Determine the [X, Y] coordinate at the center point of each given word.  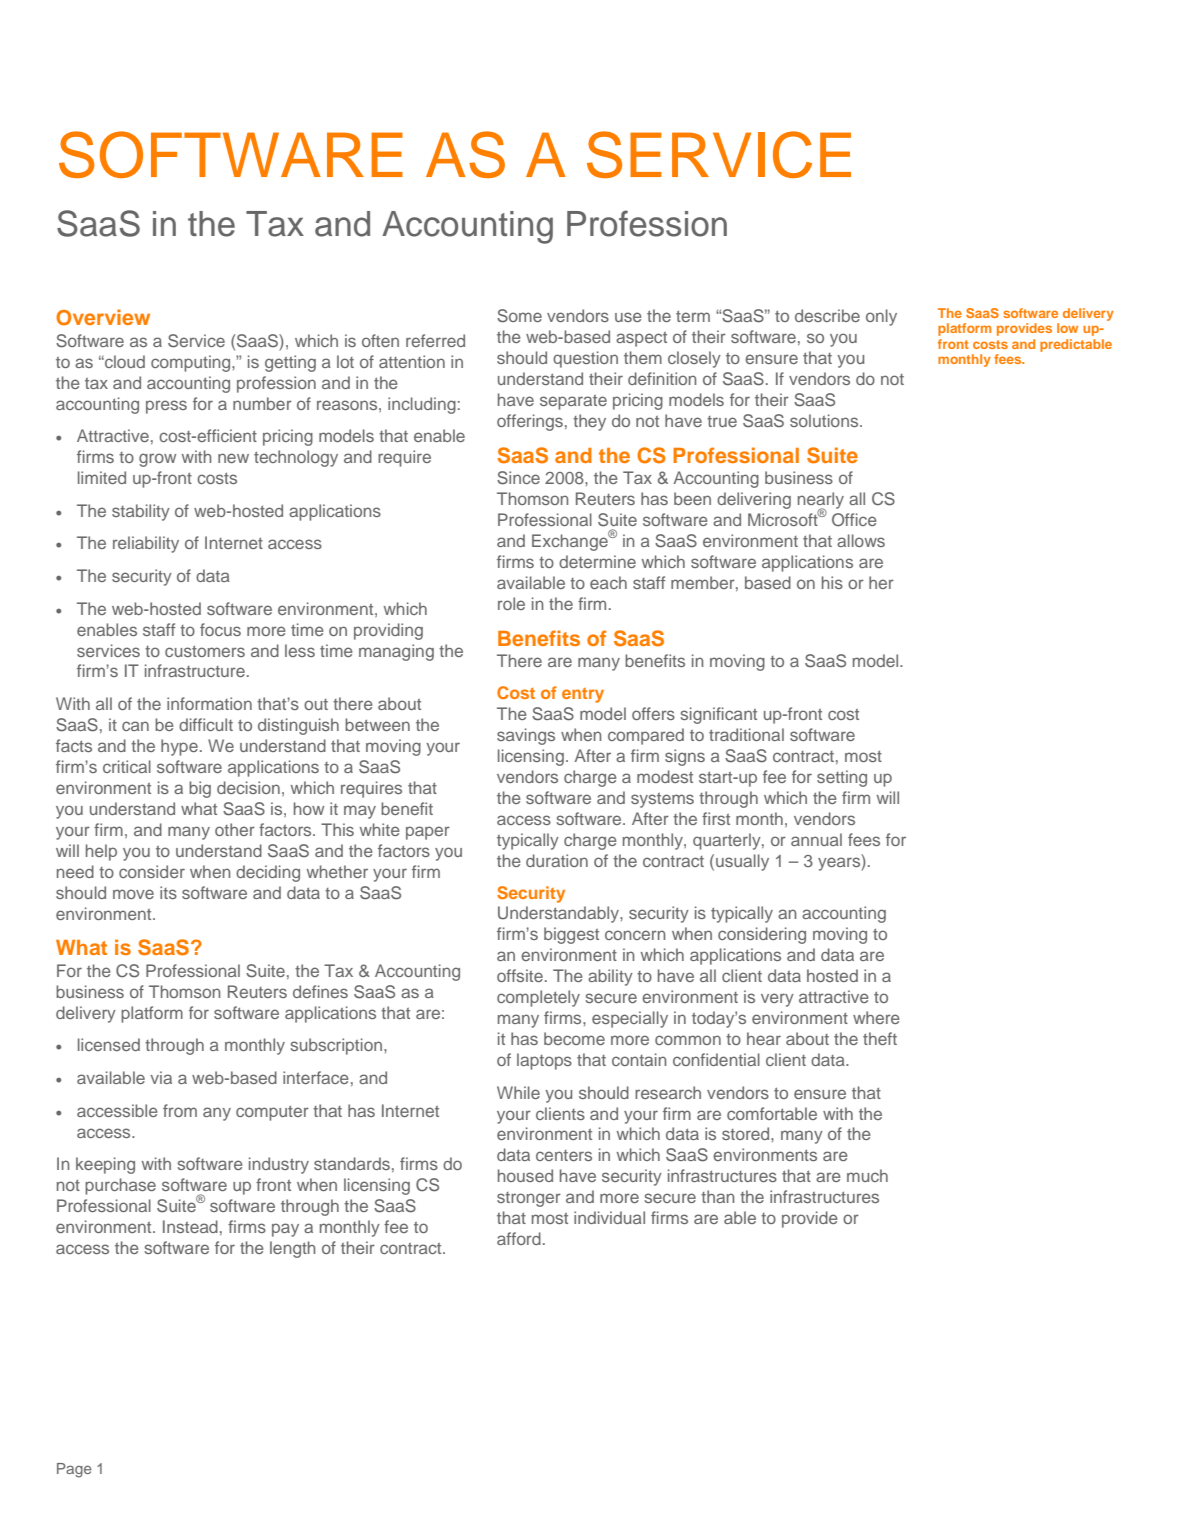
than [717, 1196]
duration [557, 860]
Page [74, 1470]
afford [519, 1238]
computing [192, 363]
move [133, 894]
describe [827, 315]
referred [435, 340]
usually [742, 862]
